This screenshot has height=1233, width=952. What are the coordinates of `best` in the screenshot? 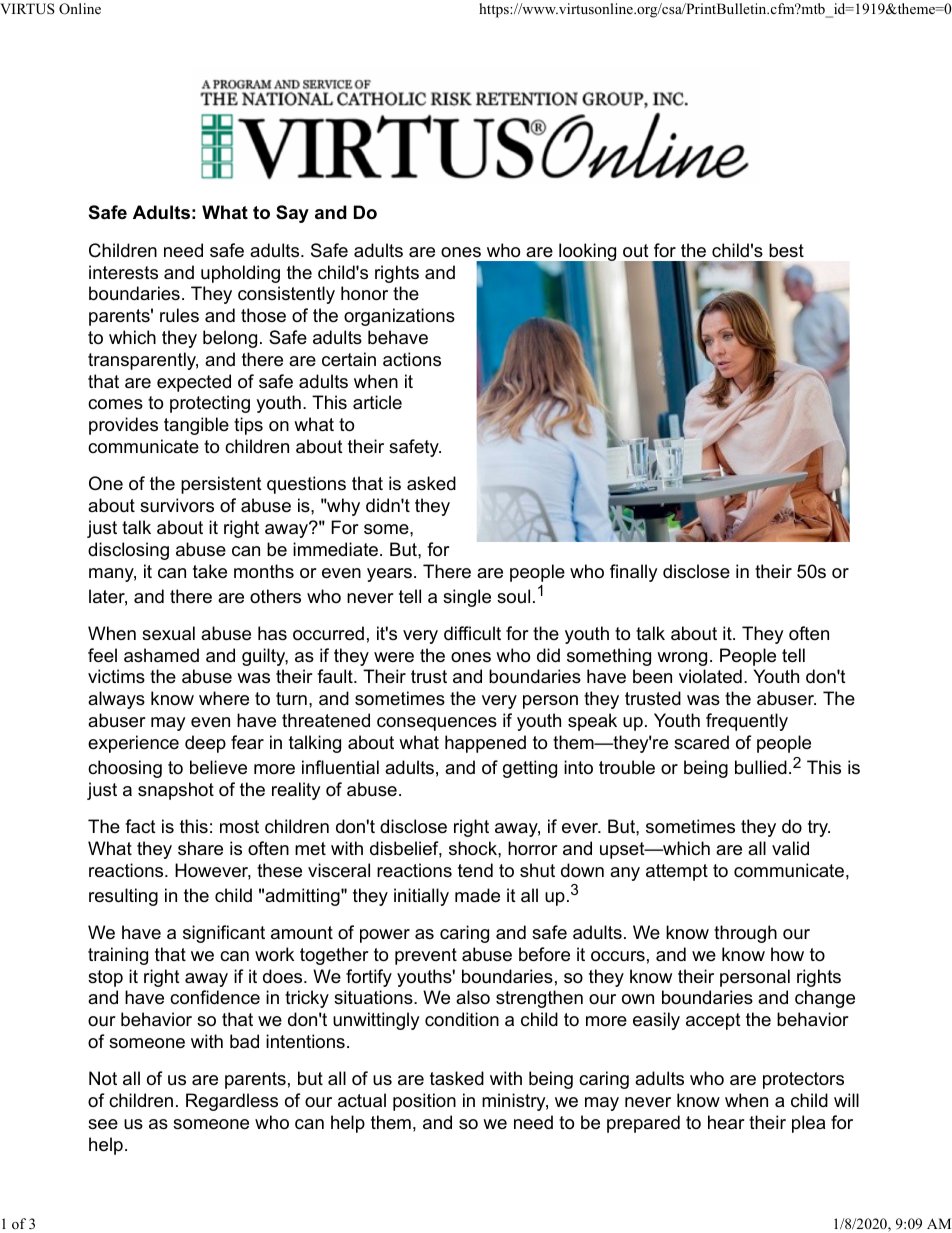 It's located at (786, 250).
